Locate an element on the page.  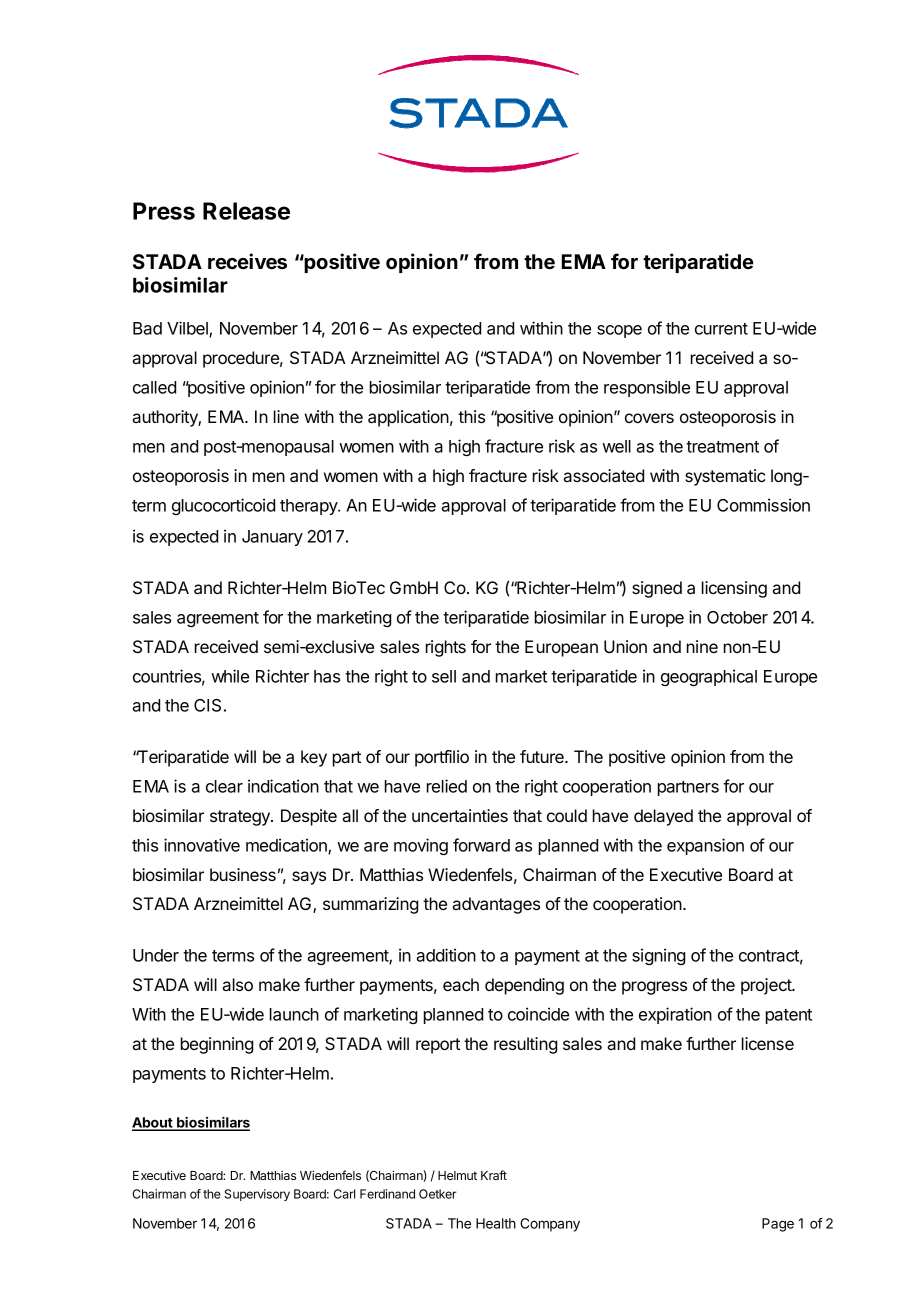
systematic is located at coordinates (725, 477).
